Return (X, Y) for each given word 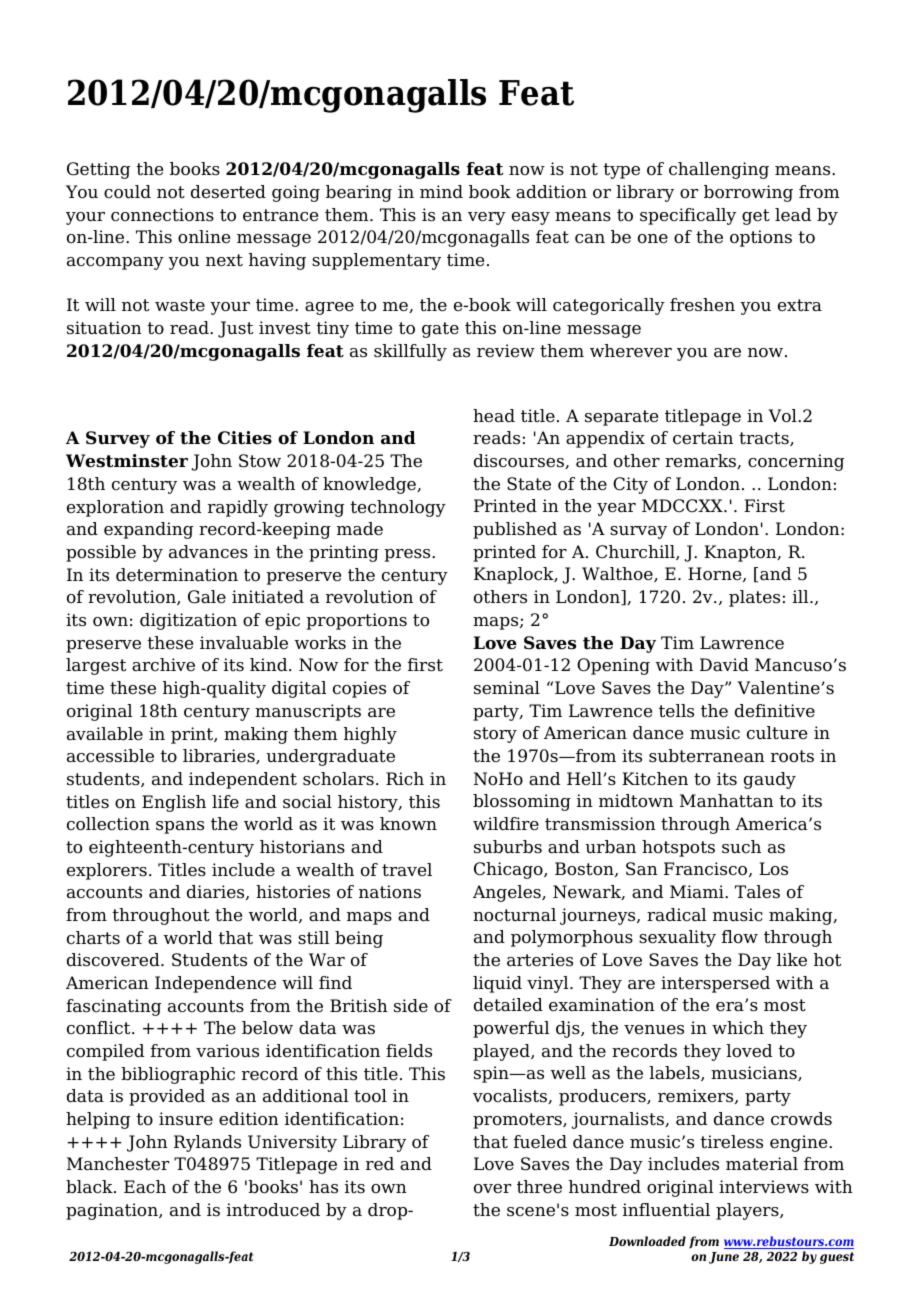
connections (162, 215)
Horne (716, 574)
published (515, 530)
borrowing (748, 193)
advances (208, 552)
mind (441, 192)
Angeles (508, 893)
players (748, 1211)
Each (145, 1187)
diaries (217, 892)
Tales (757, 892)
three (539, 1187)
